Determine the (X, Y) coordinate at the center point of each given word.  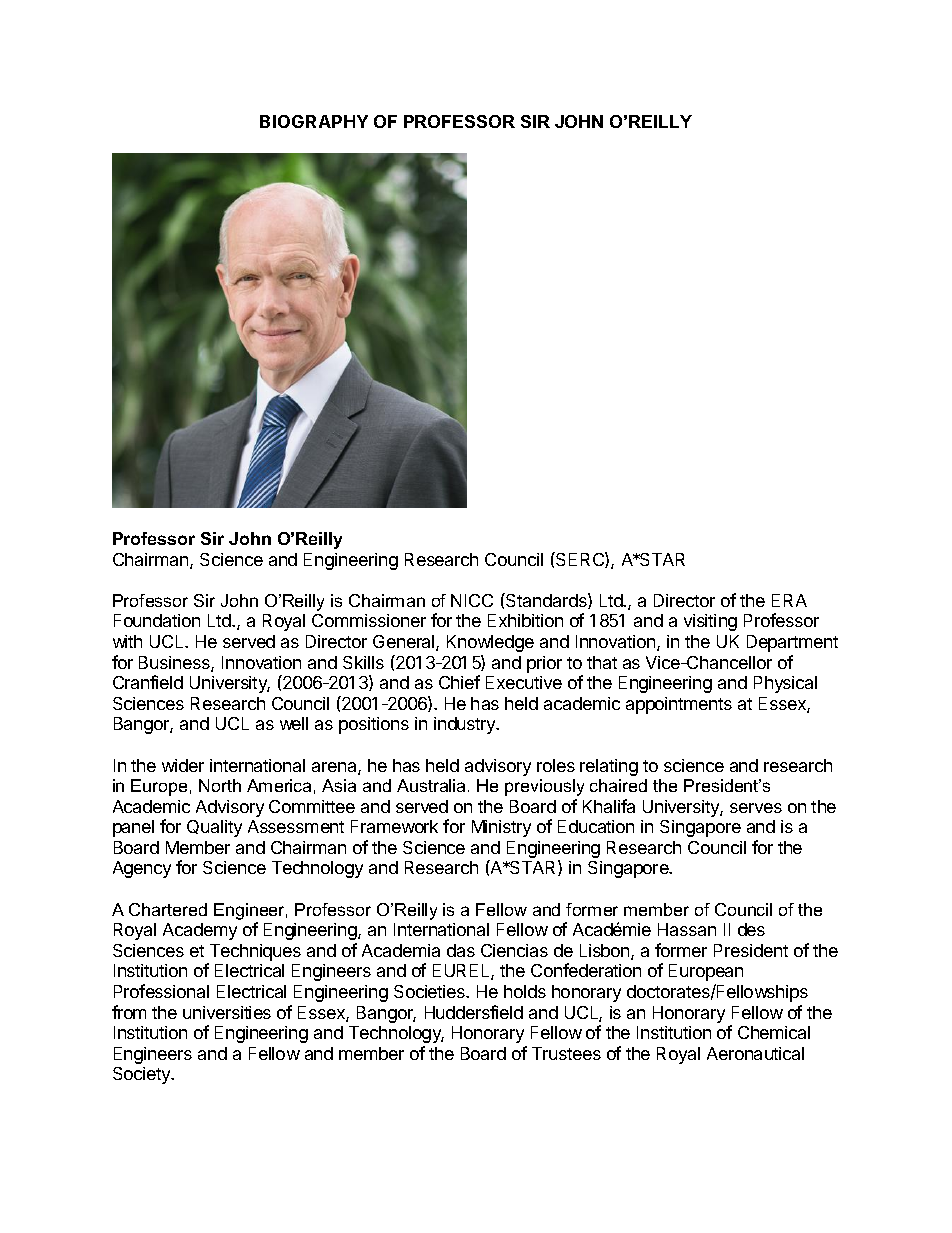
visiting (710, 622)
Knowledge (490, 643)
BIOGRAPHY (314, 121)
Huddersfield (474, 1012)
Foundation (157, 620)
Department (792, 643)
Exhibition (525, 620)
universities (227, 1012)
